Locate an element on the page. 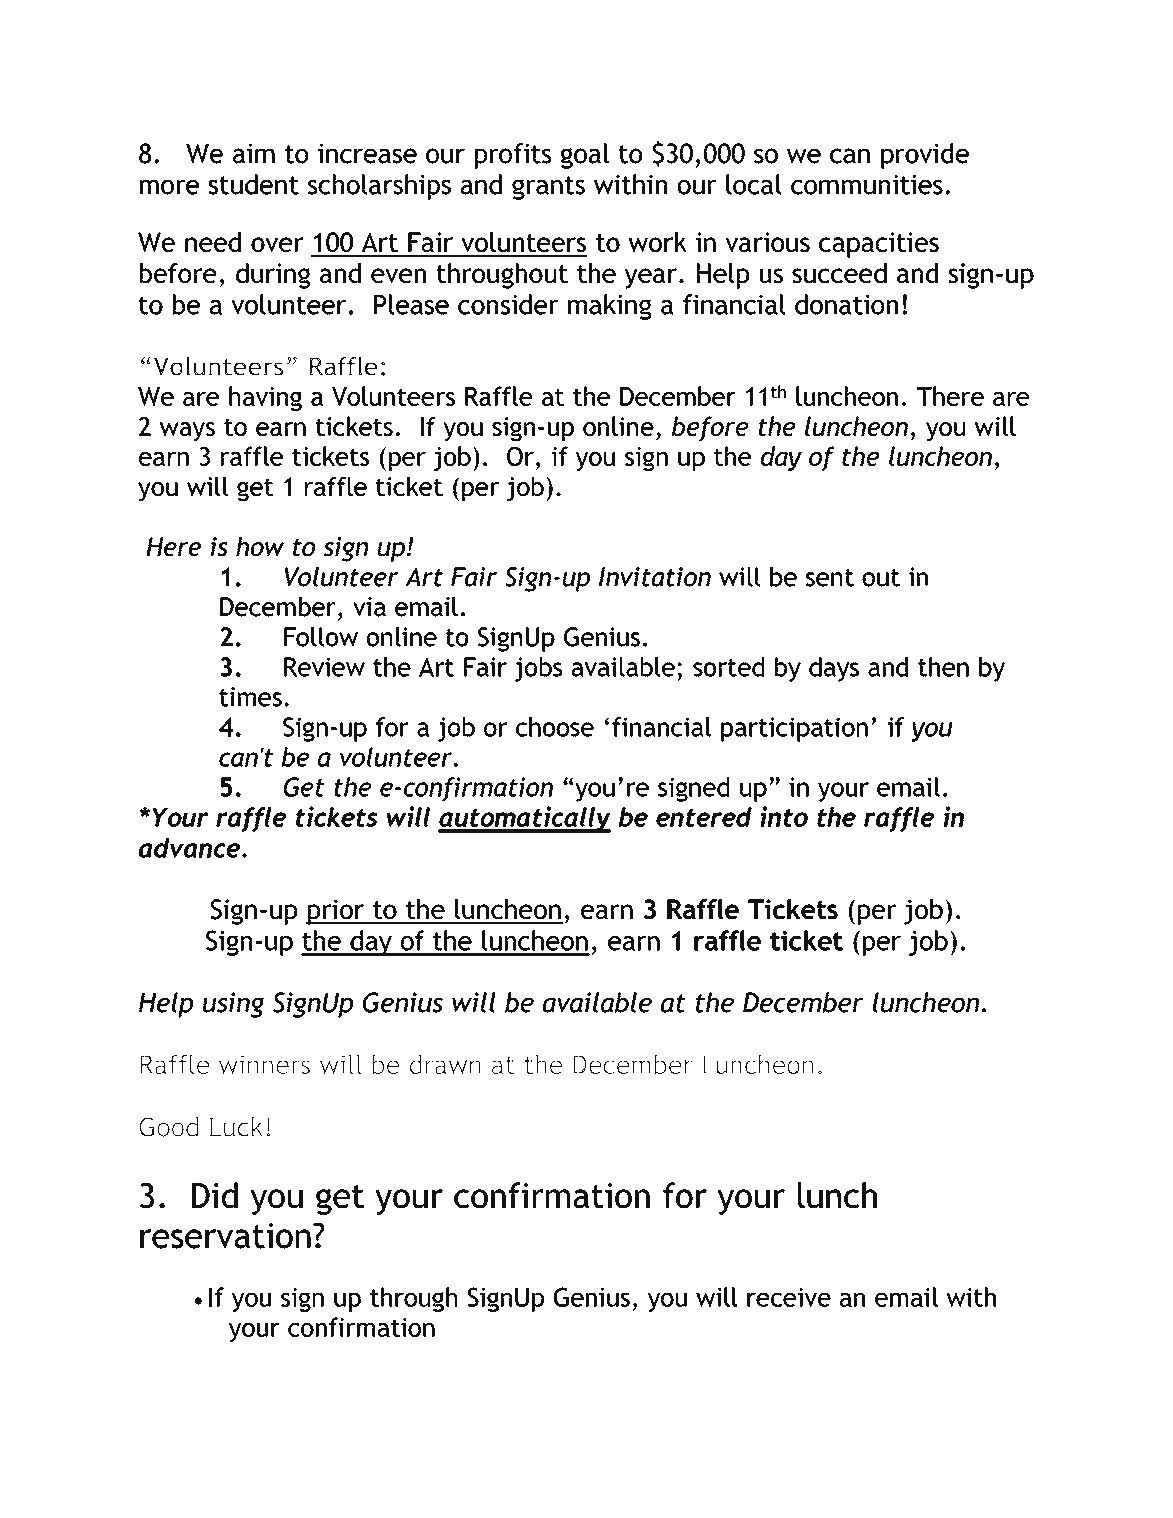  receive is located at coordinates (789, 1297).
